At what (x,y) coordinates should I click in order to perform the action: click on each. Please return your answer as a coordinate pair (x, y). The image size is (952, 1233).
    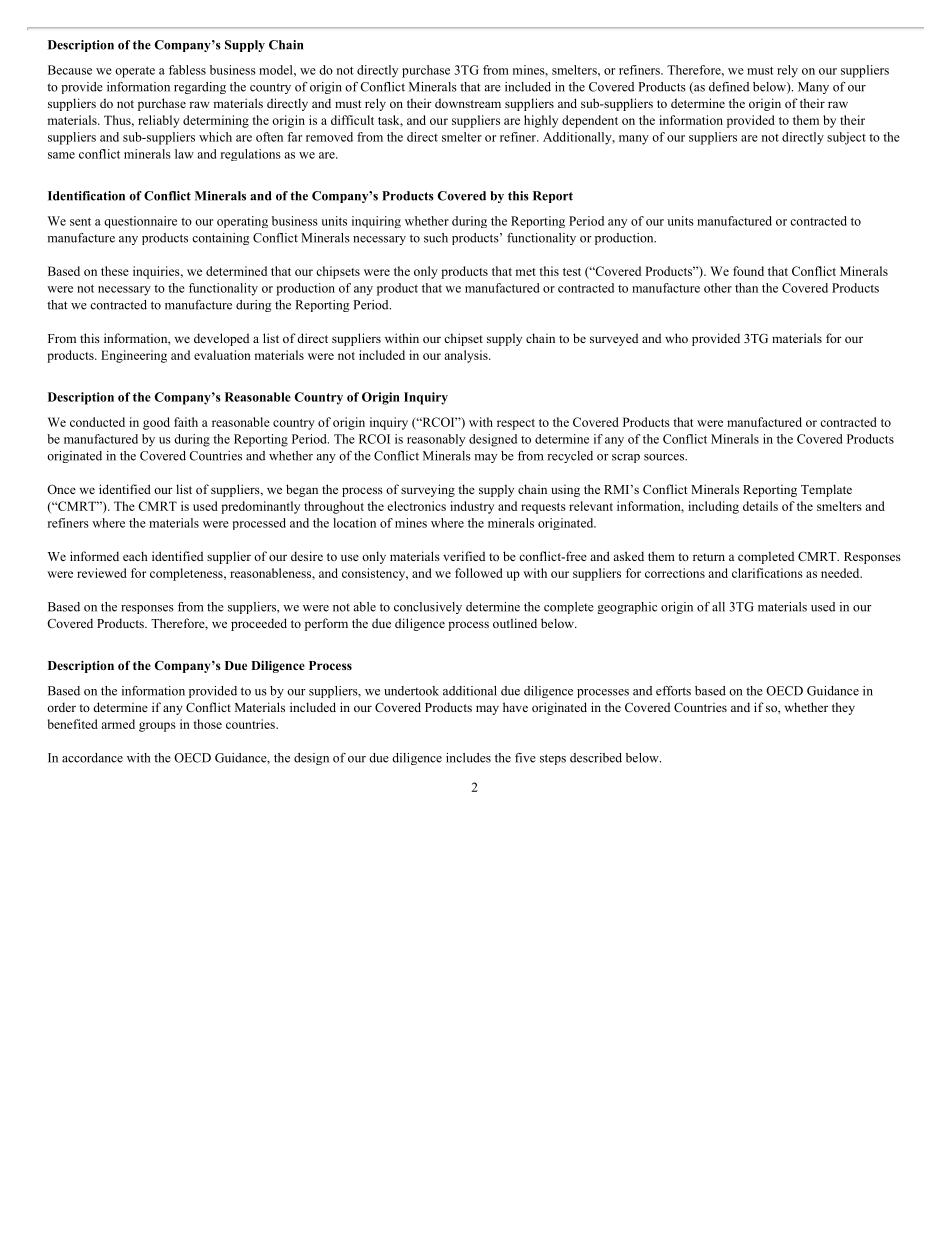
    Looking at the image, I should click on (135, 556).
